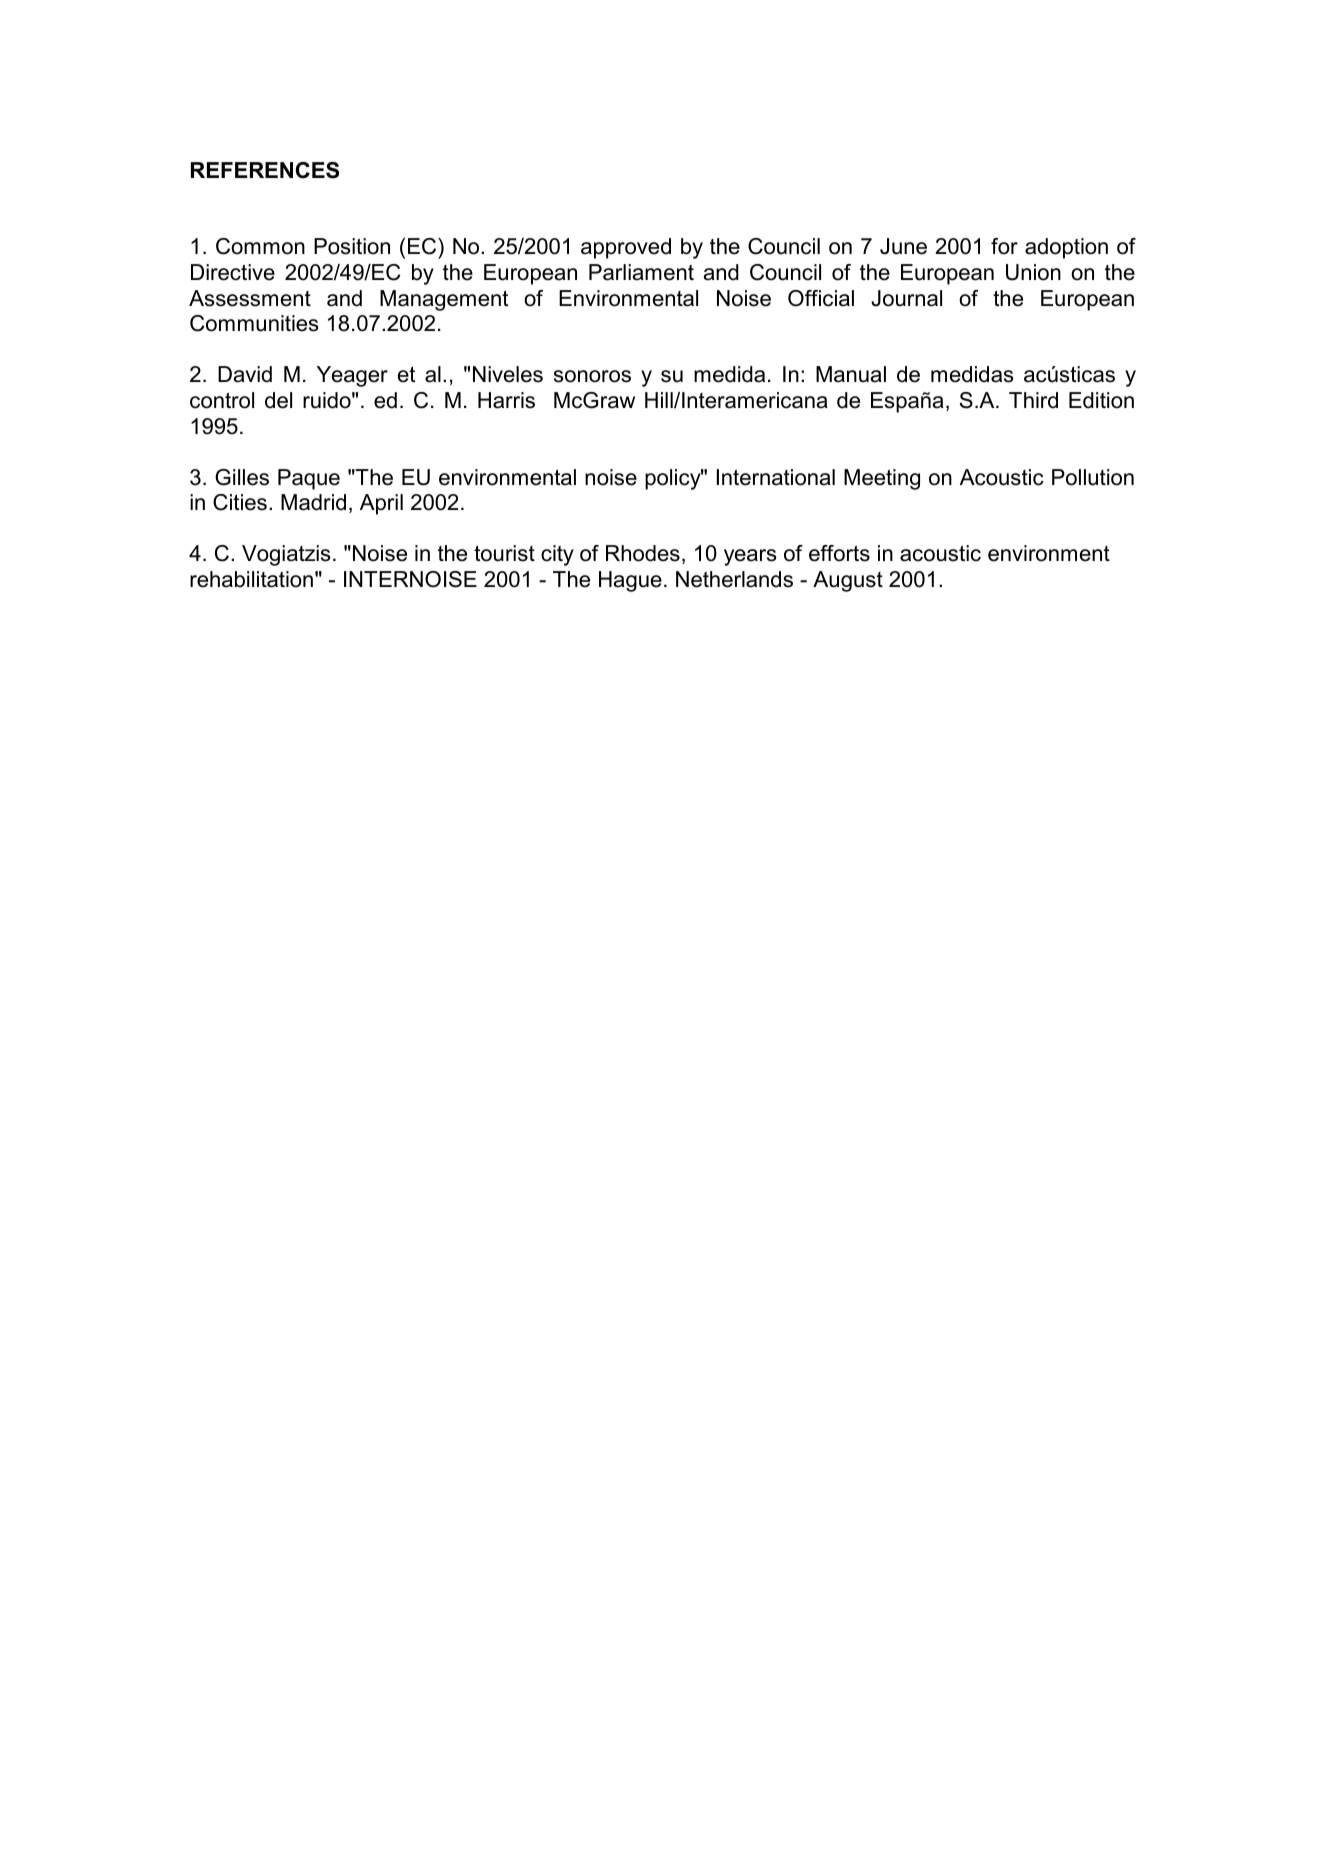  Describe the element at coordinates (903, 246) in the screenshot. I see `June` at that location.
